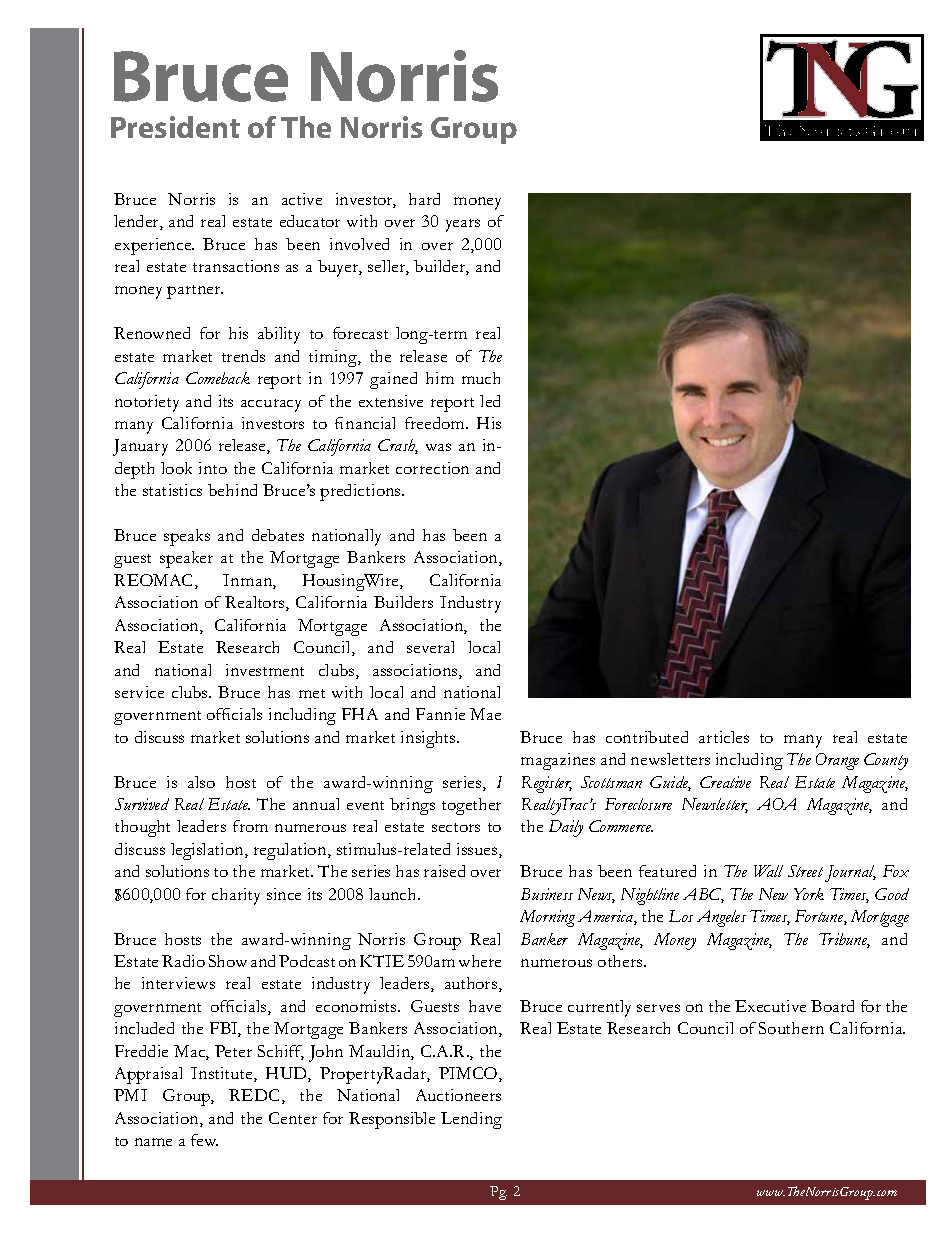  I want to click on Register, so click(547, 784).
